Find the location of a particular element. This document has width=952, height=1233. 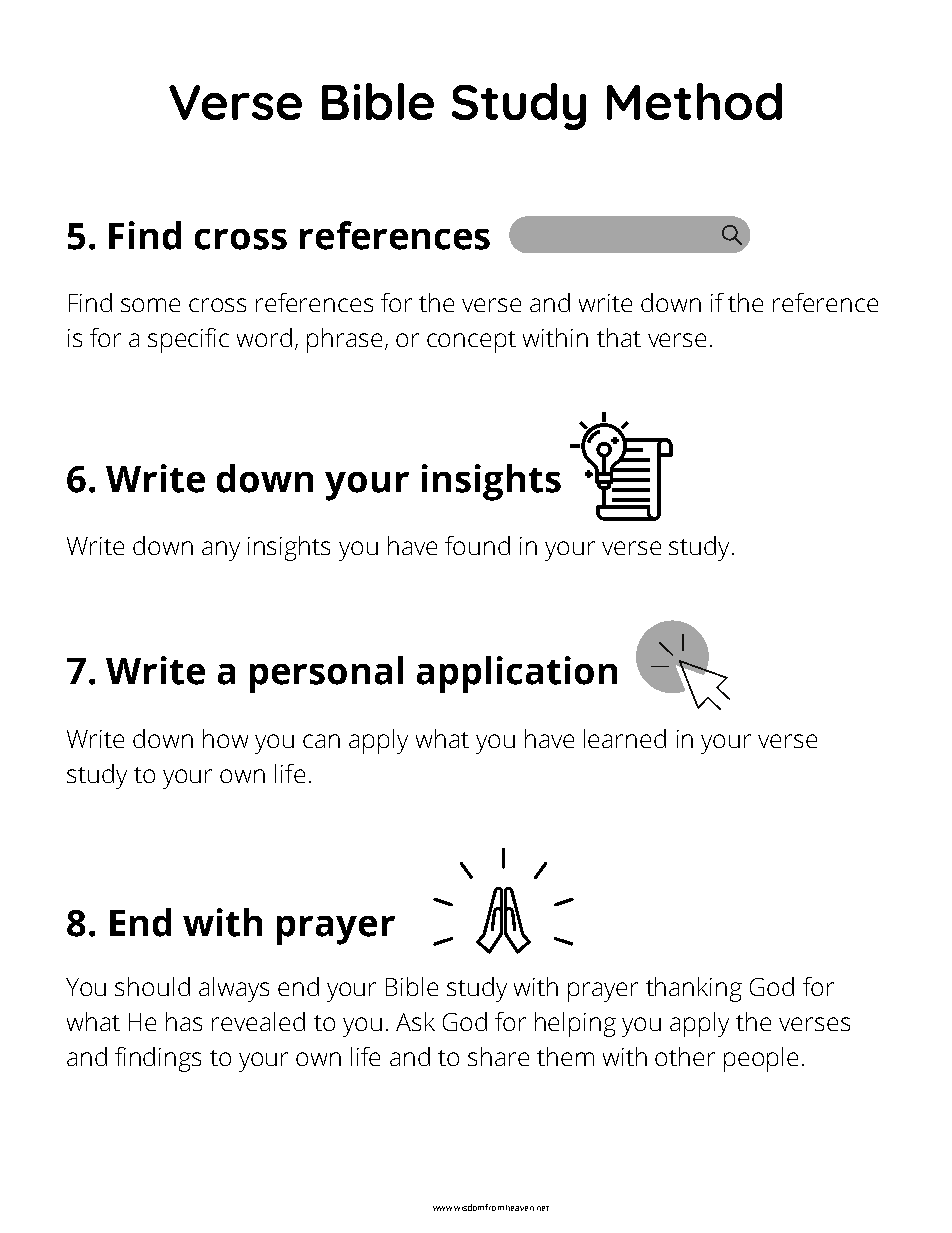

any is located at coordinates (221, 551).
